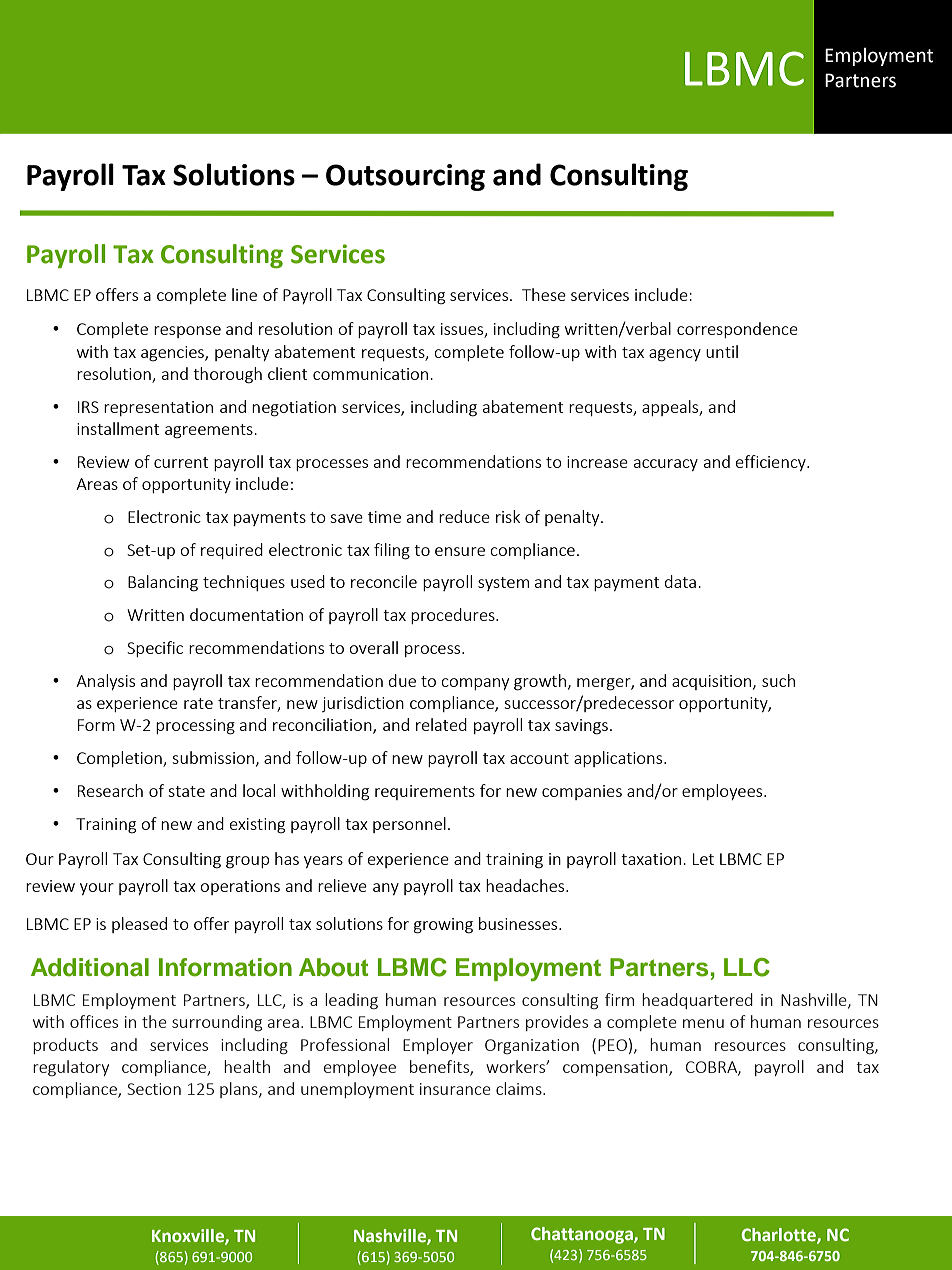 This screenshot has height=1270, width=952. I want to click on insurance, so click(455, 1089).
